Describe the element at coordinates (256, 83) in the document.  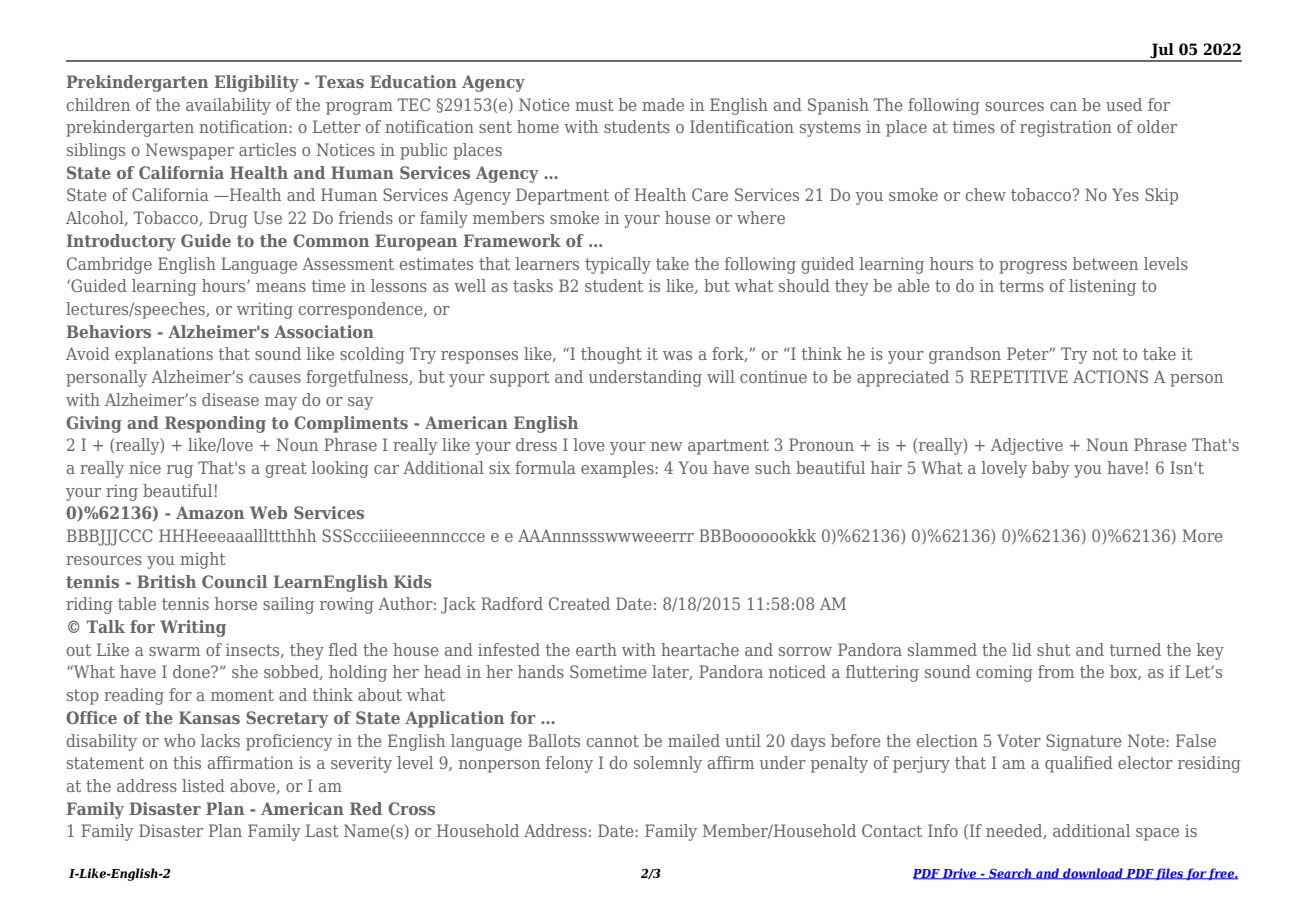
I see `Eligibility` at that location.
